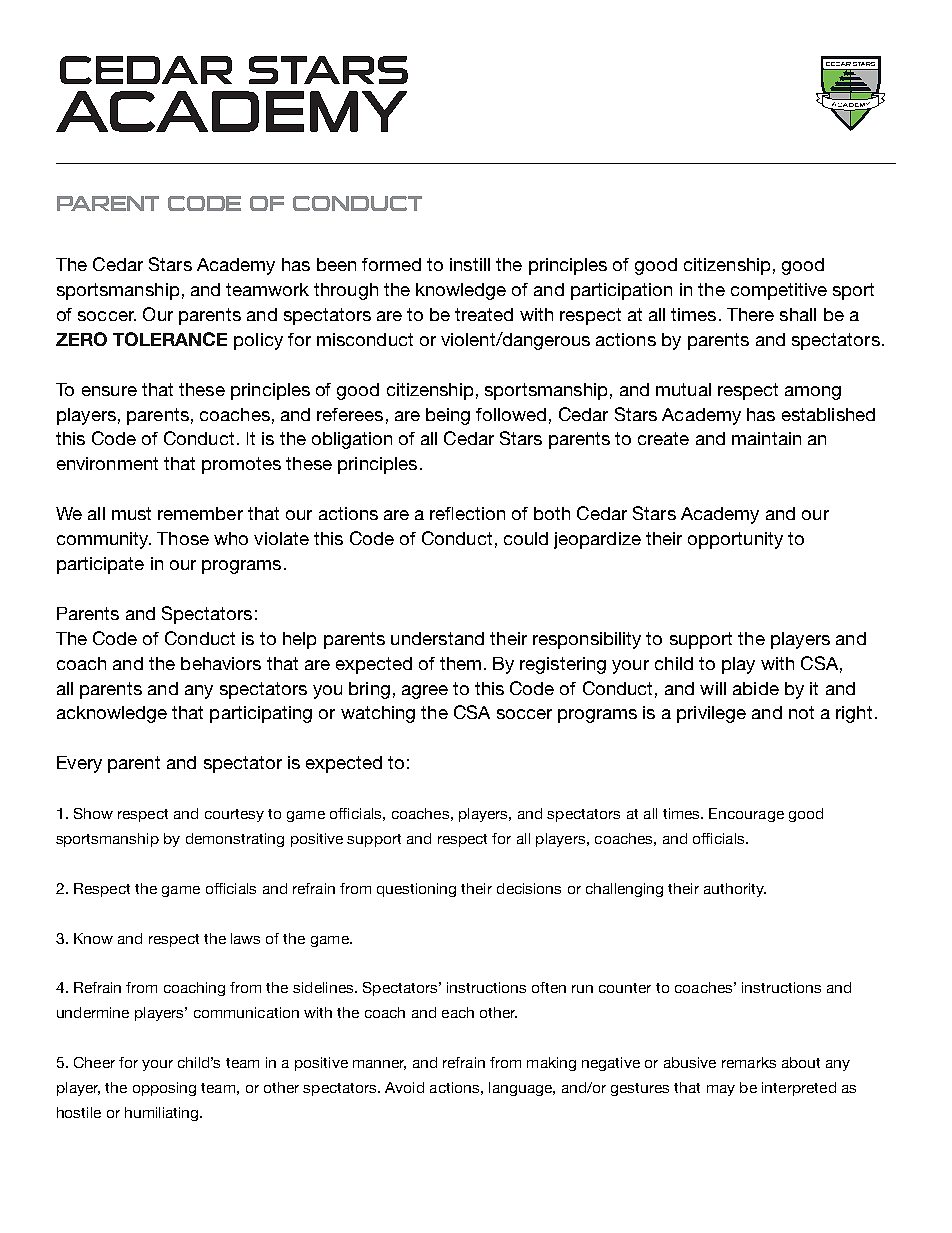  Describe the element at coordinates (799, 1089) in the screenshot. I see `interpreted` at that location.
